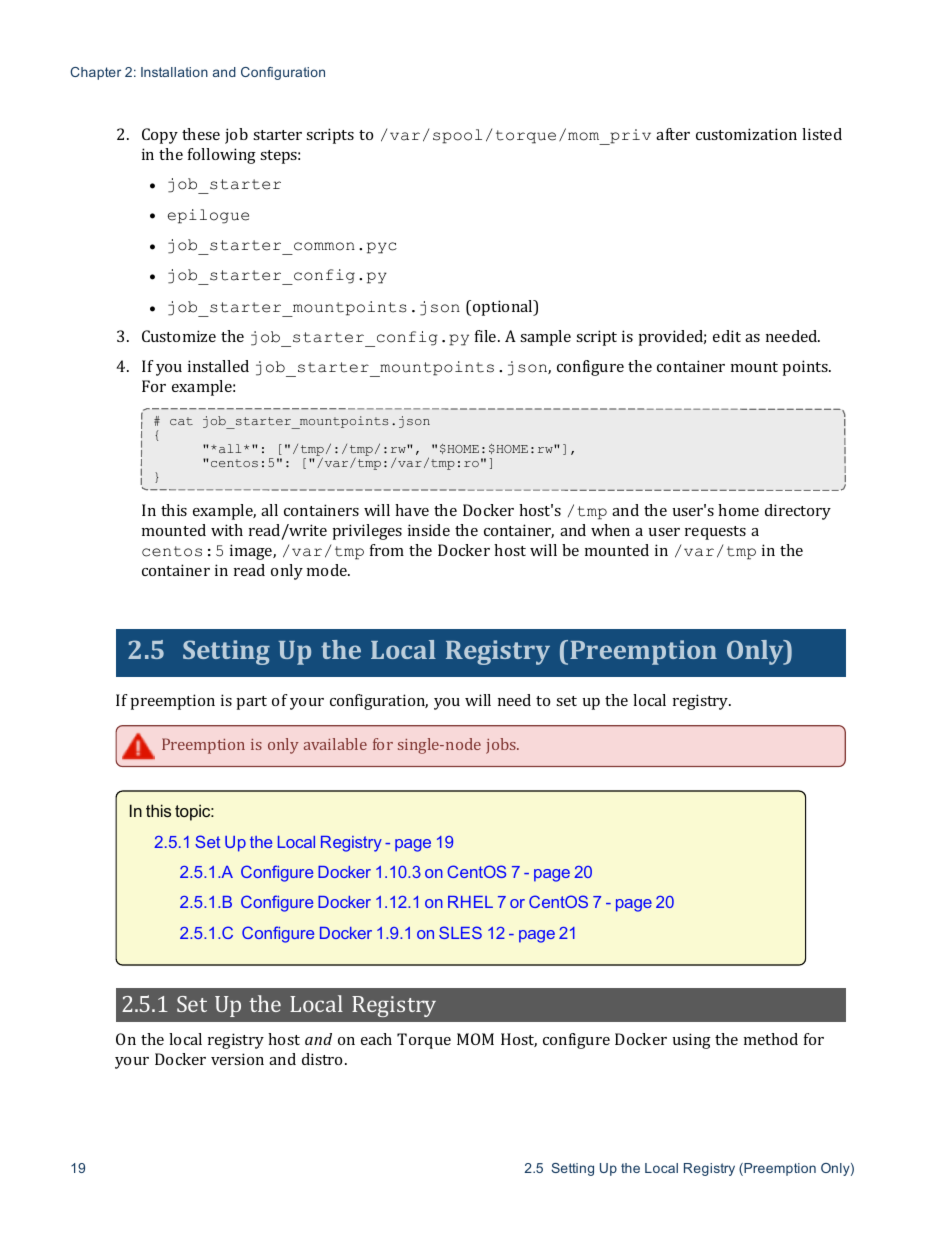  Describe the element at coordinates (715, 533) in the page. I see `requests` at that location.
